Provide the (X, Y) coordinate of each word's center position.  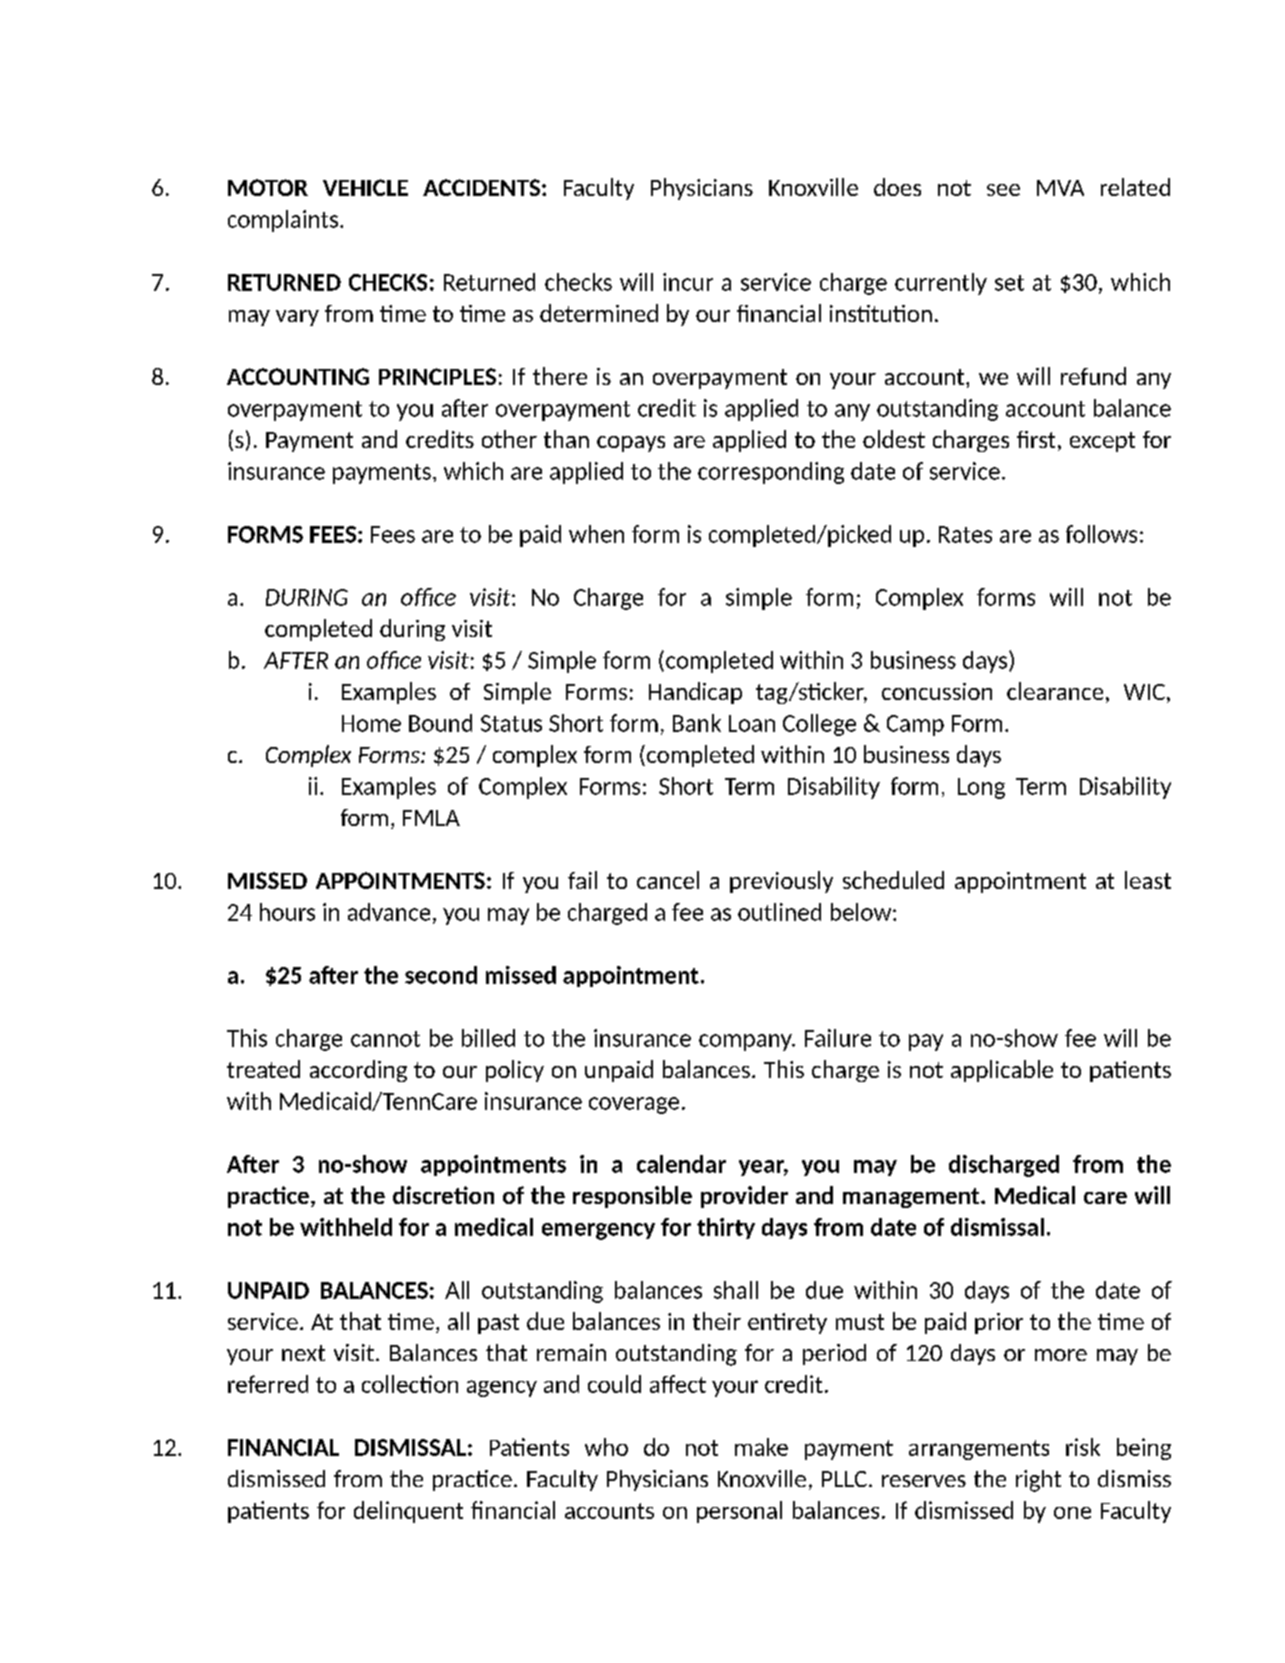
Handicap (695, 693)
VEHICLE (365, 187)
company (746, 1042)
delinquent (408, 1512)
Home (371, 723)
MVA (1060, 188)
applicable (1002, 1071)
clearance (1055, 691)
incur (688, 282)
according (358, 1071)
